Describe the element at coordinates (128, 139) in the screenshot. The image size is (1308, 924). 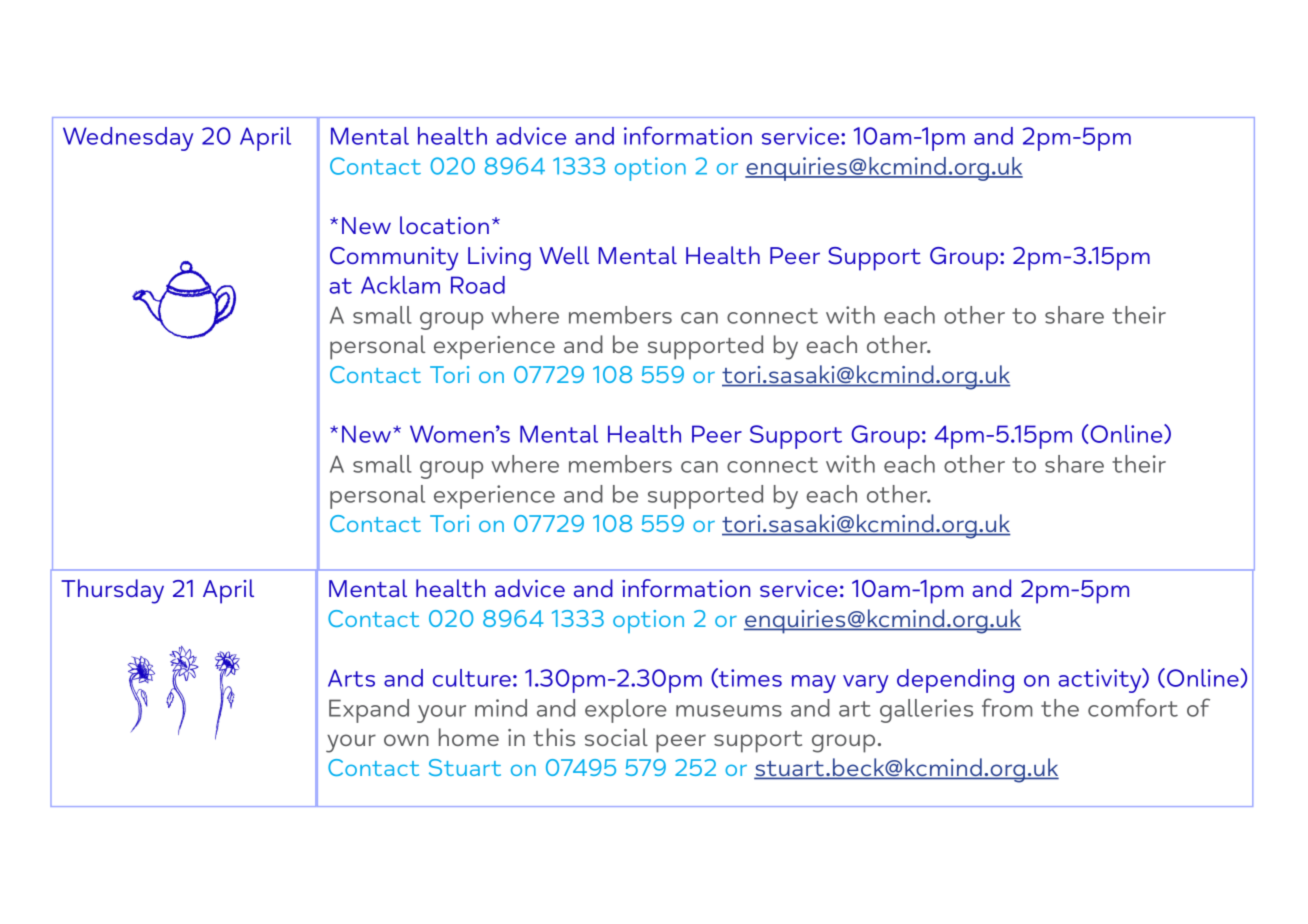
I see `Wednesday` at that location.
